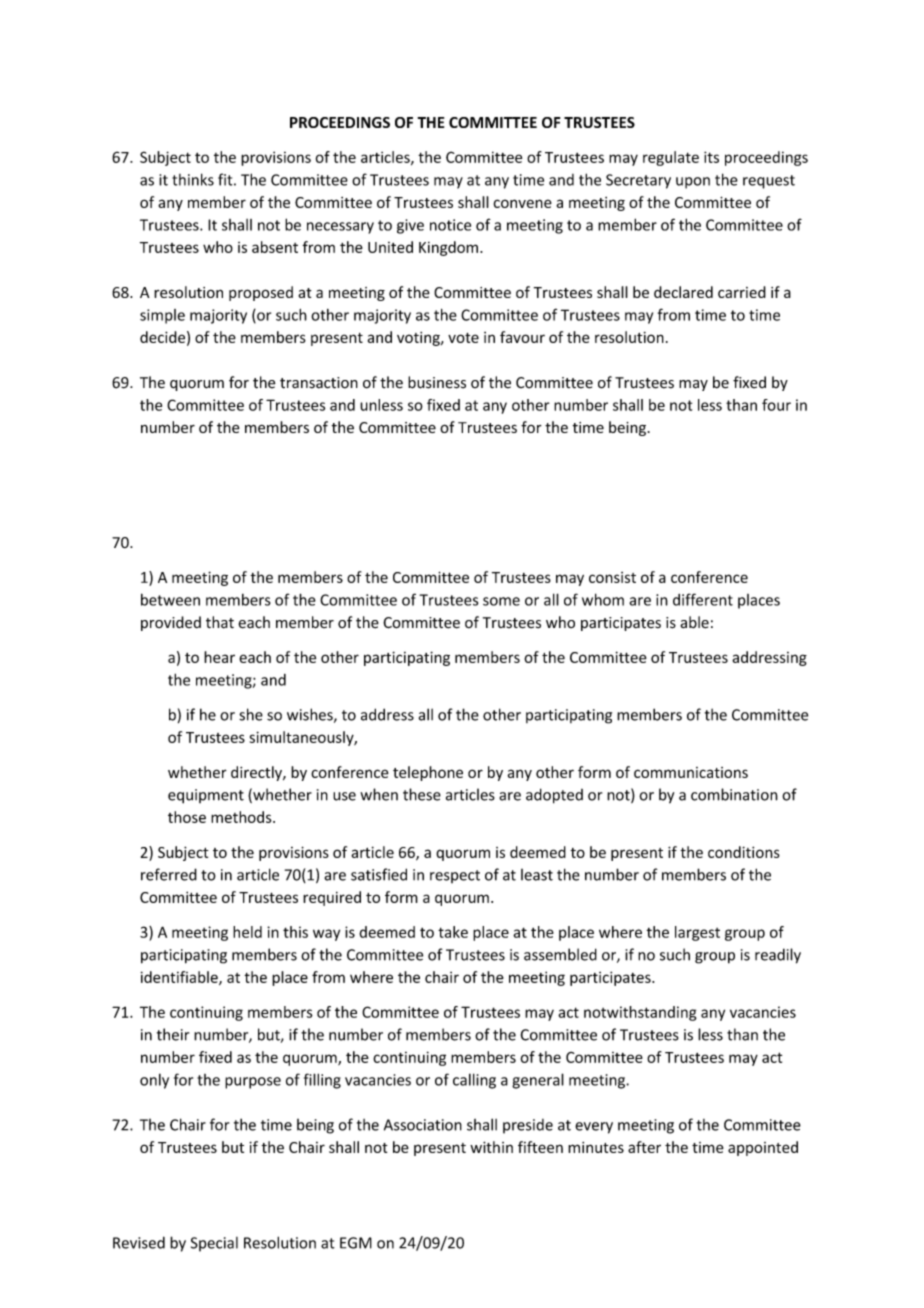  What do you see at coordinates (691, 772) in the document?
I see `communications` at bounding box center [691, 772].
